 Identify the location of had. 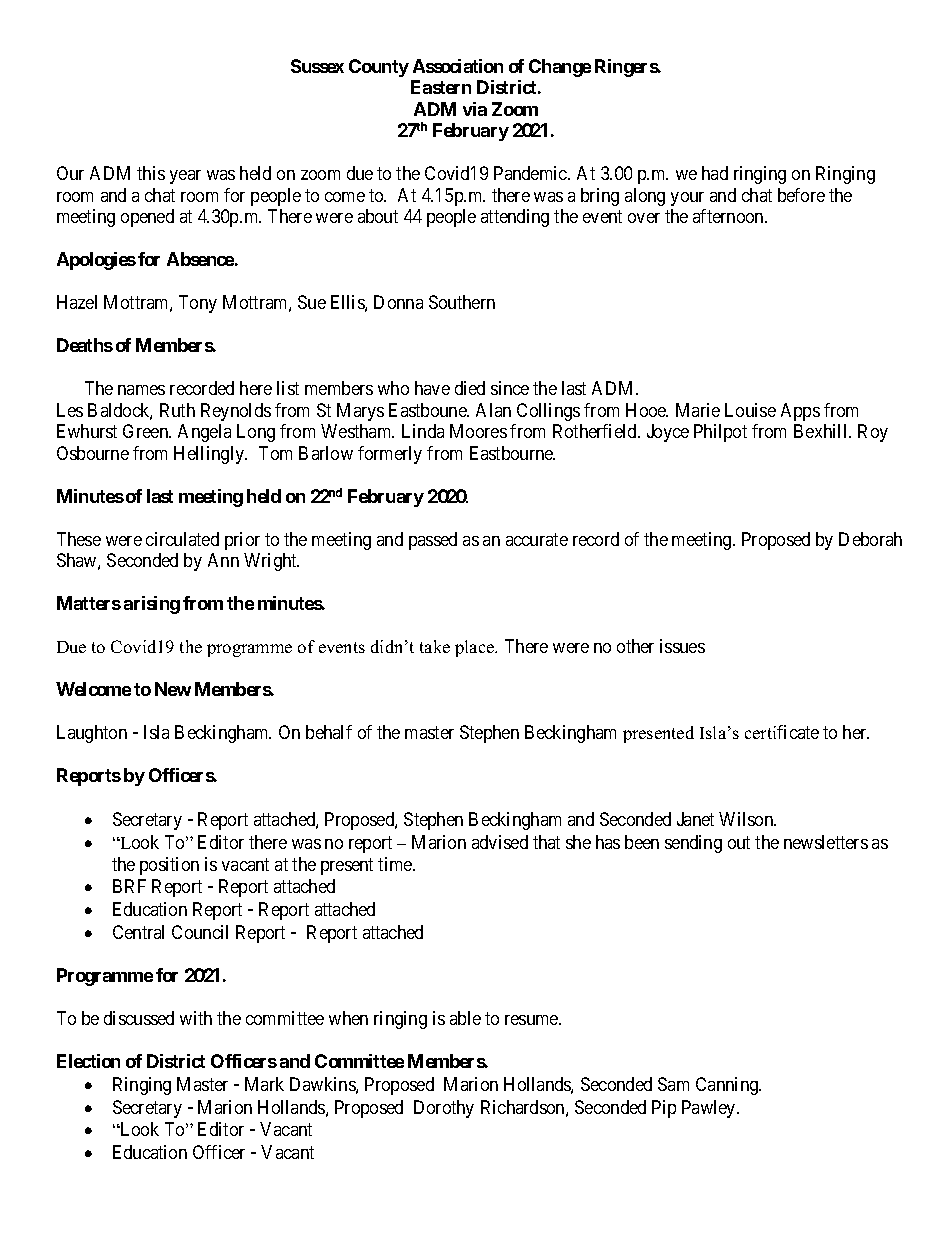
(715, 173).
